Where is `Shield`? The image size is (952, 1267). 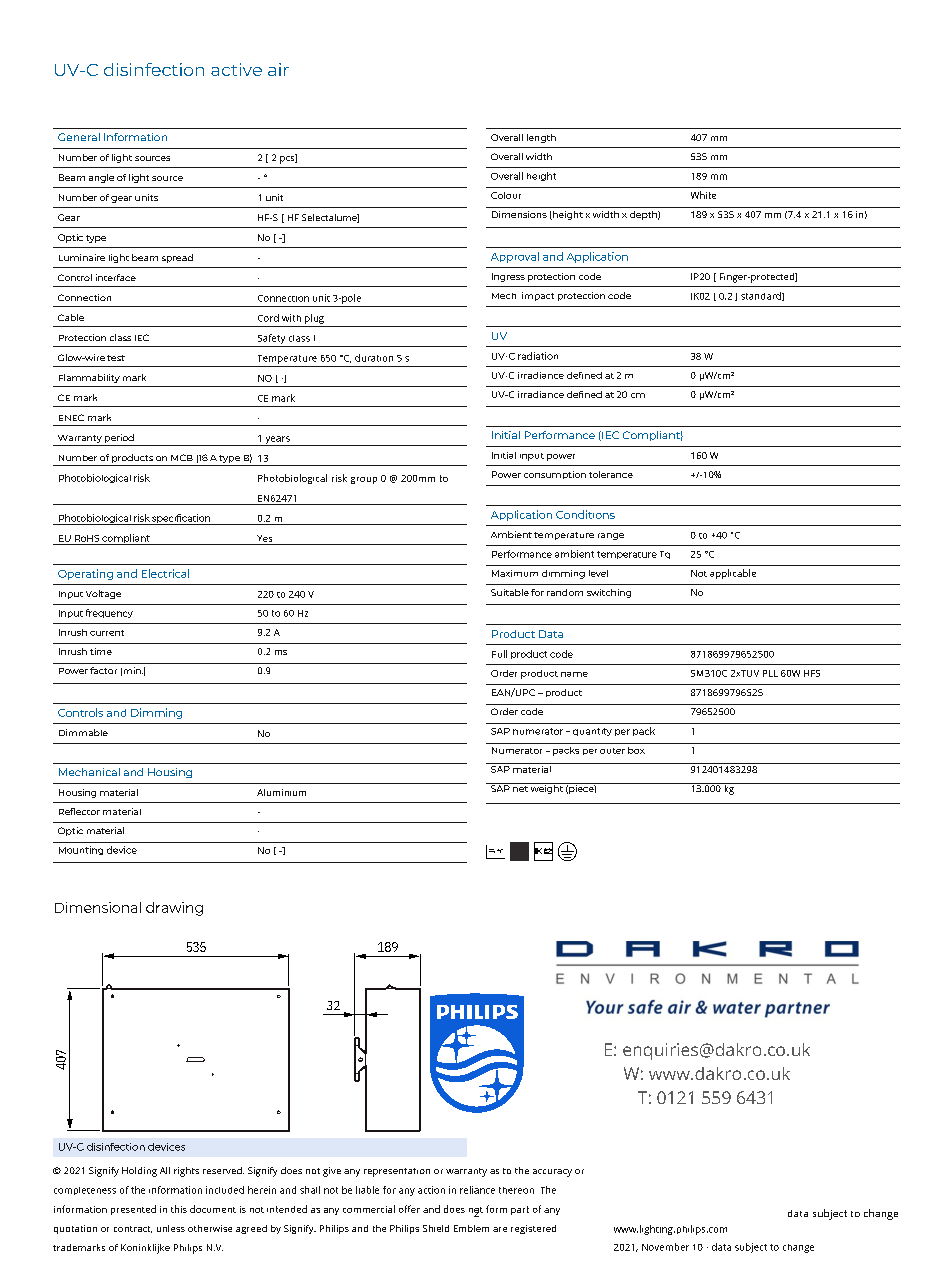 Shield is located at coordinates (436, 1228).
